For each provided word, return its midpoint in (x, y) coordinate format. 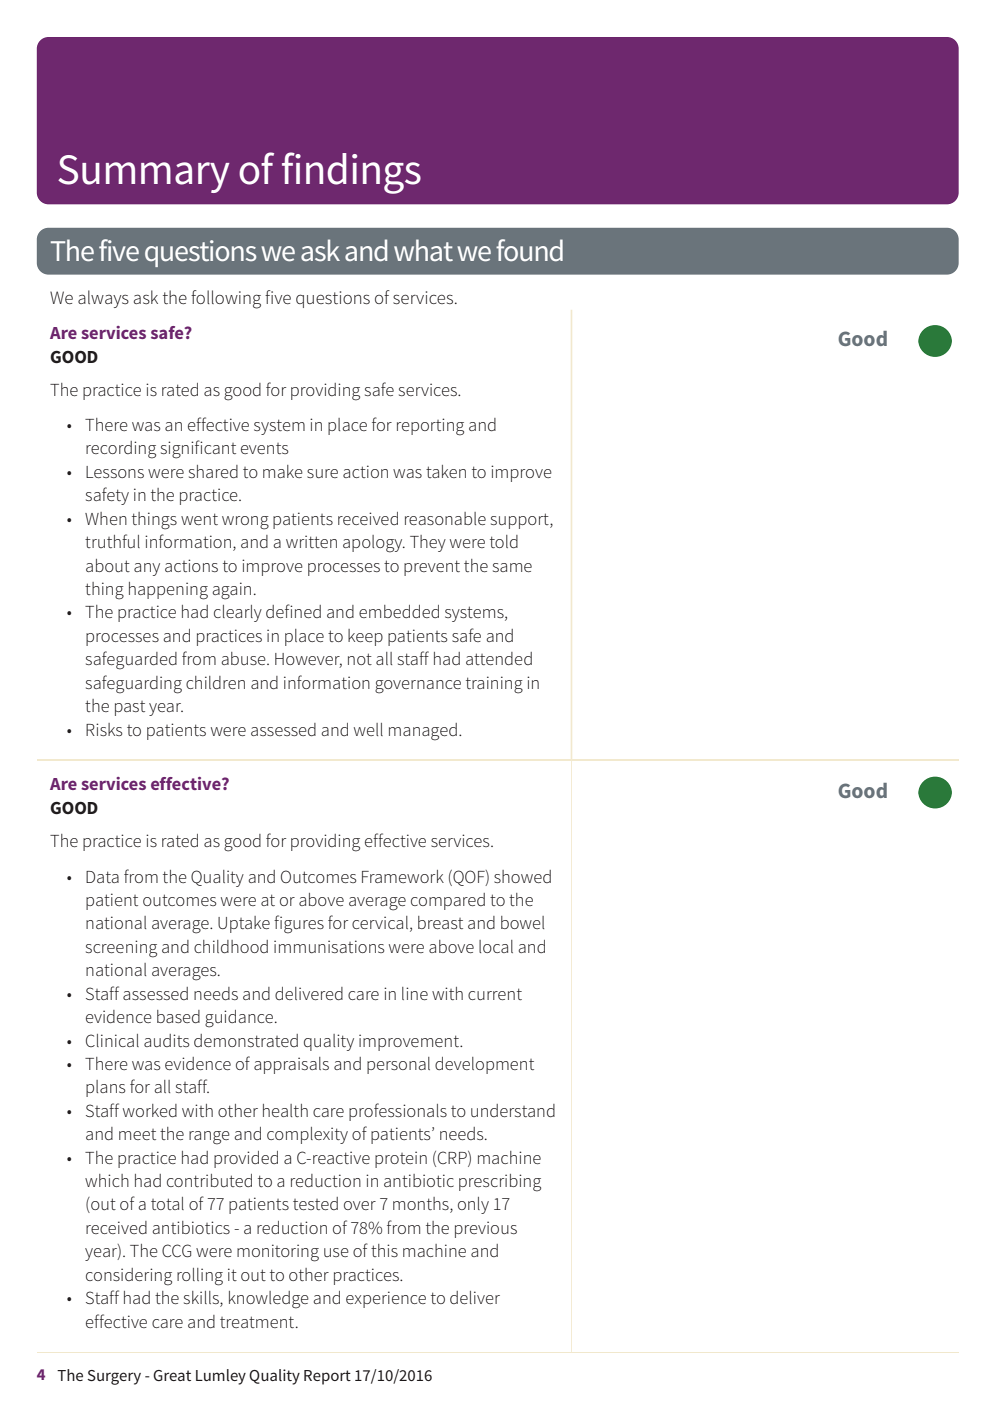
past (130, 708)
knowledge (269, 1300)
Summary (144, 174)
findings (351, 173)
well (368, 729)
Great (172, 1375)
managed (423, 732)
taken (446, 471)
